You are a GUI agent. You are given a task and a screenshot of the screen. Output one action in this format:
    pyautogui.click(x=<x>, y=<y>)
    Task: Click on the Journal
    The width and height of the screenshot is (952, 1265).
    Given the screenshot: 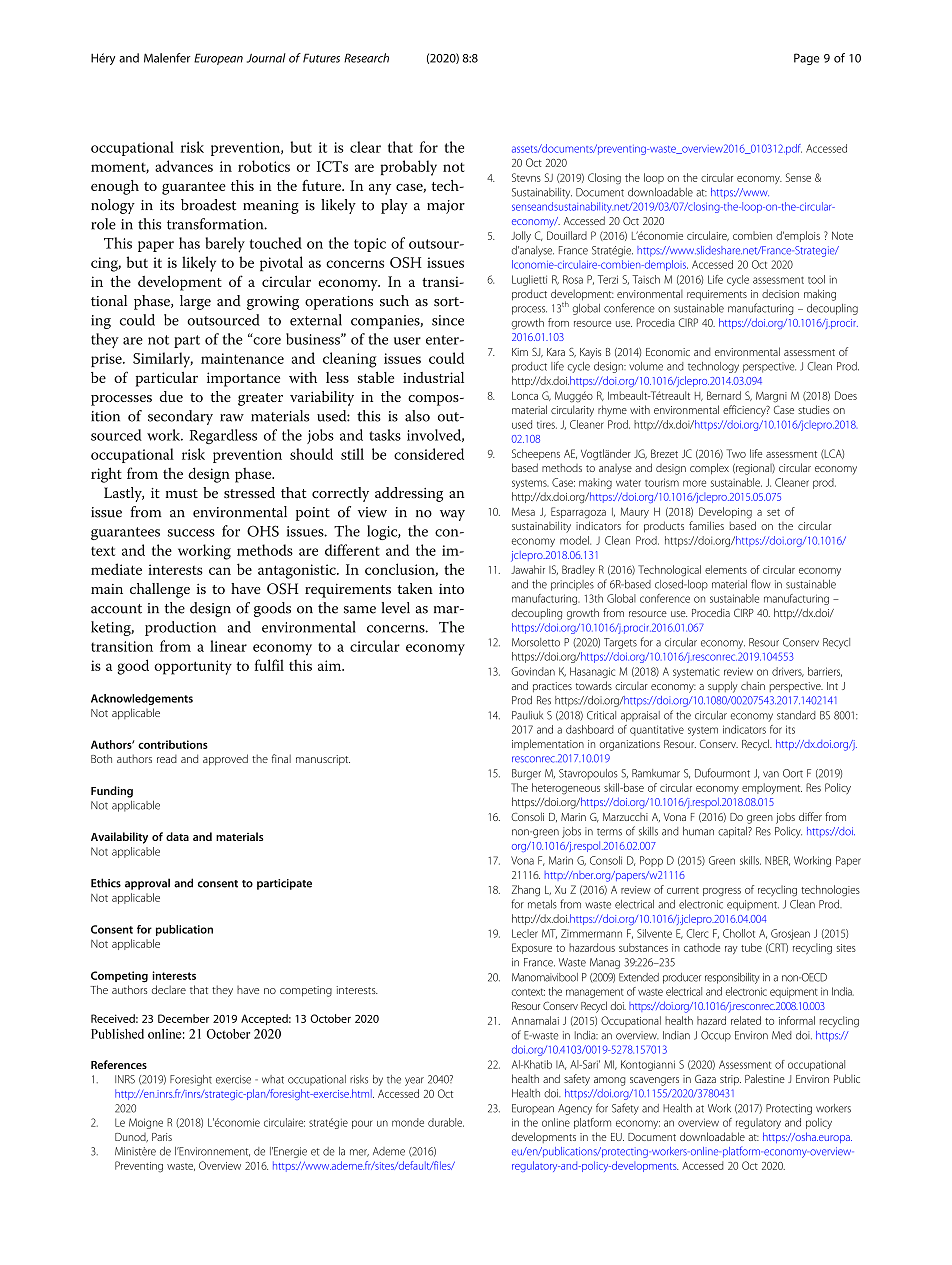 What is the action you would take?
    pyautogui.click(x=266, y=58)
